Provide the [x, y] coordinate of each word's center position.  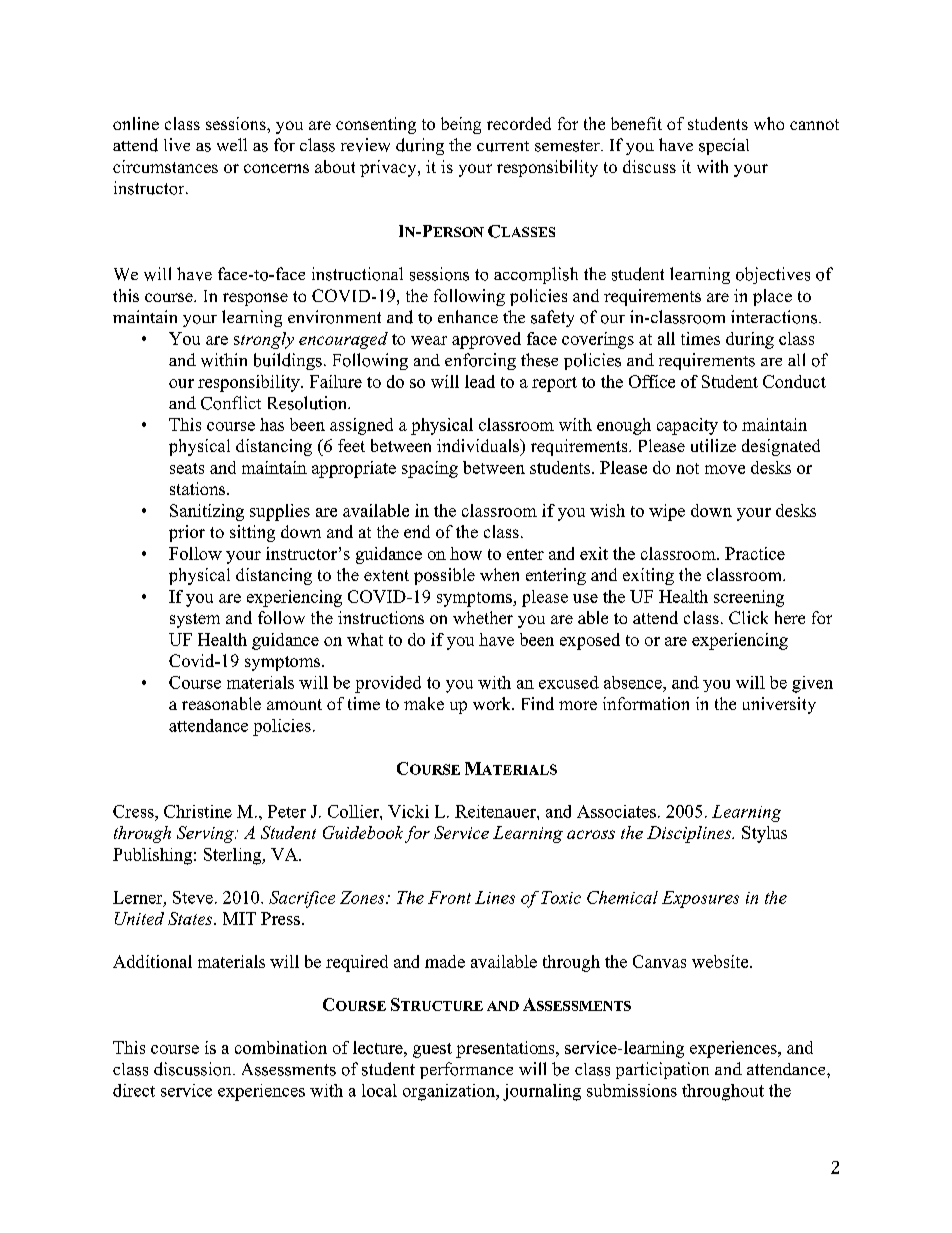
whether [483, 617]
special [724, 146]
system [195, 620]
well [232, 144]
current [503, 146]
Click [748, 617]
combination [281, 1047]
